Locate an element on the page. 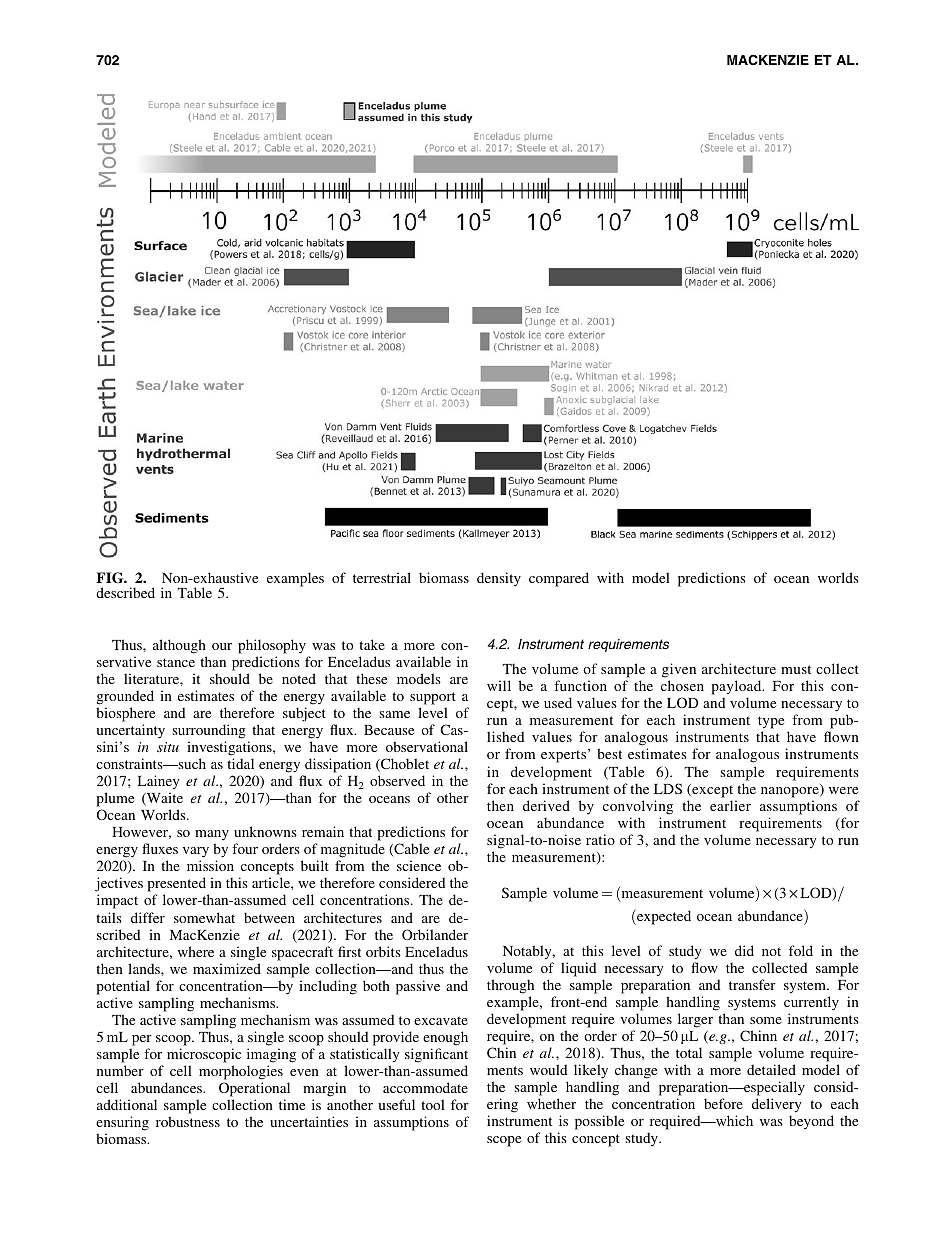  nanopore is located at coordinates (791, 792).
